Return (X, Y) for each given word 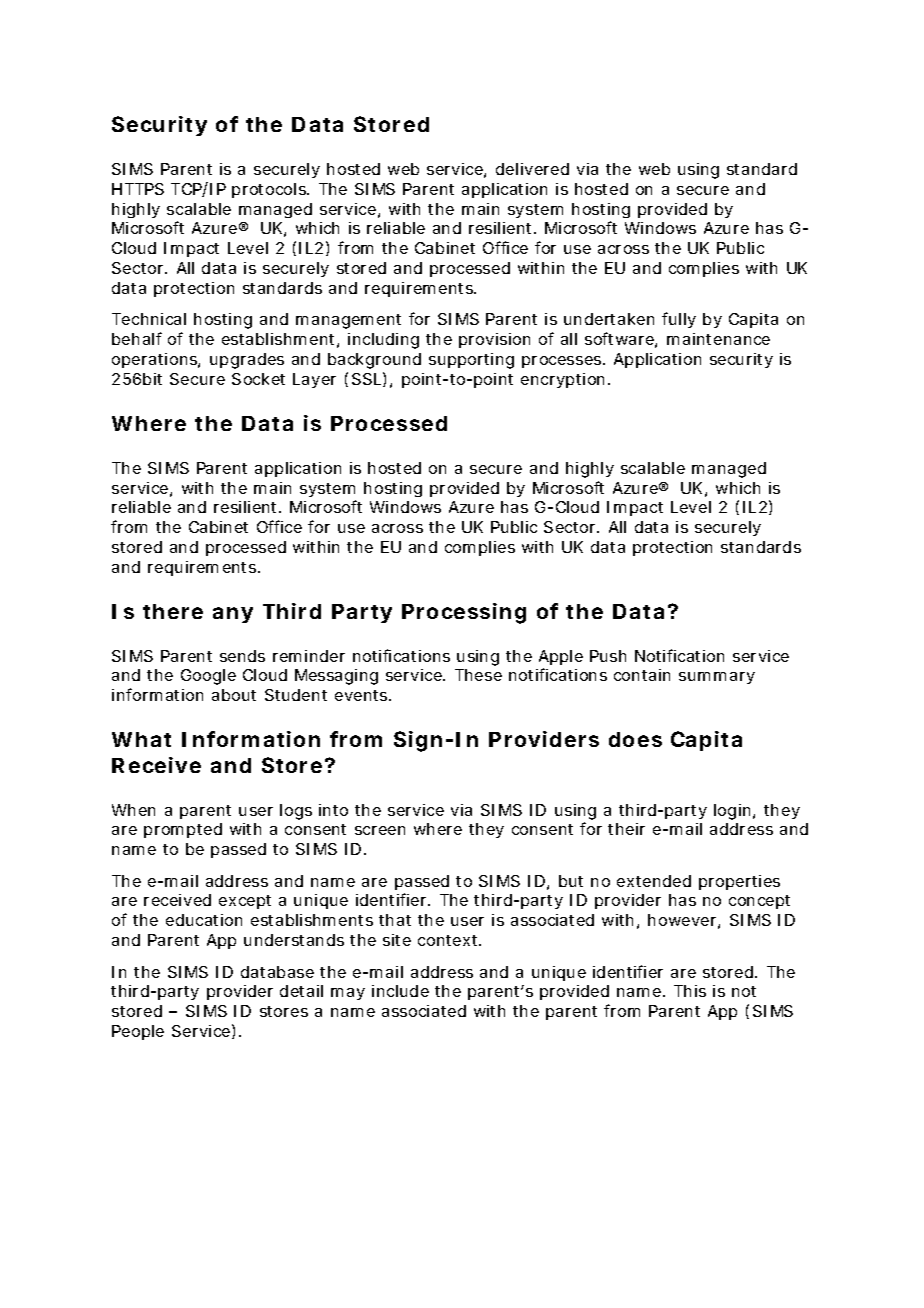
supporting (471, 361)
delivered (532, 169)
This (690, 991)
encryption (562, 380)
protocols (270, 190)
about (234, 695)
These (478, 675)
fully (679, 320)
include (400, 991)
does (635, 739)
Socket (258, 379)
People (138, 1032)
